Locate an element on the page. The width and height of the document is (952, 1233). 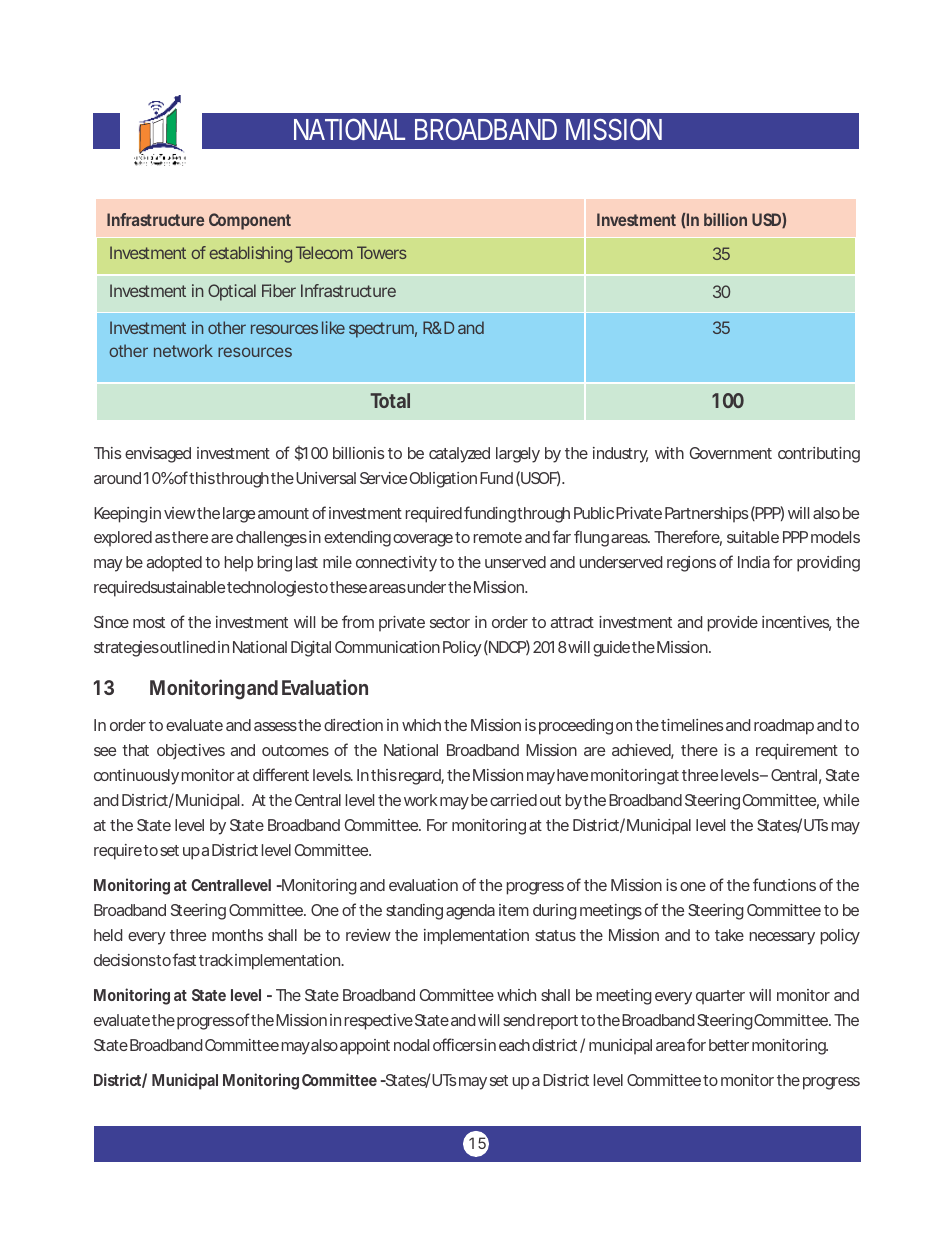
fast is located at coordinates (184, 959).
